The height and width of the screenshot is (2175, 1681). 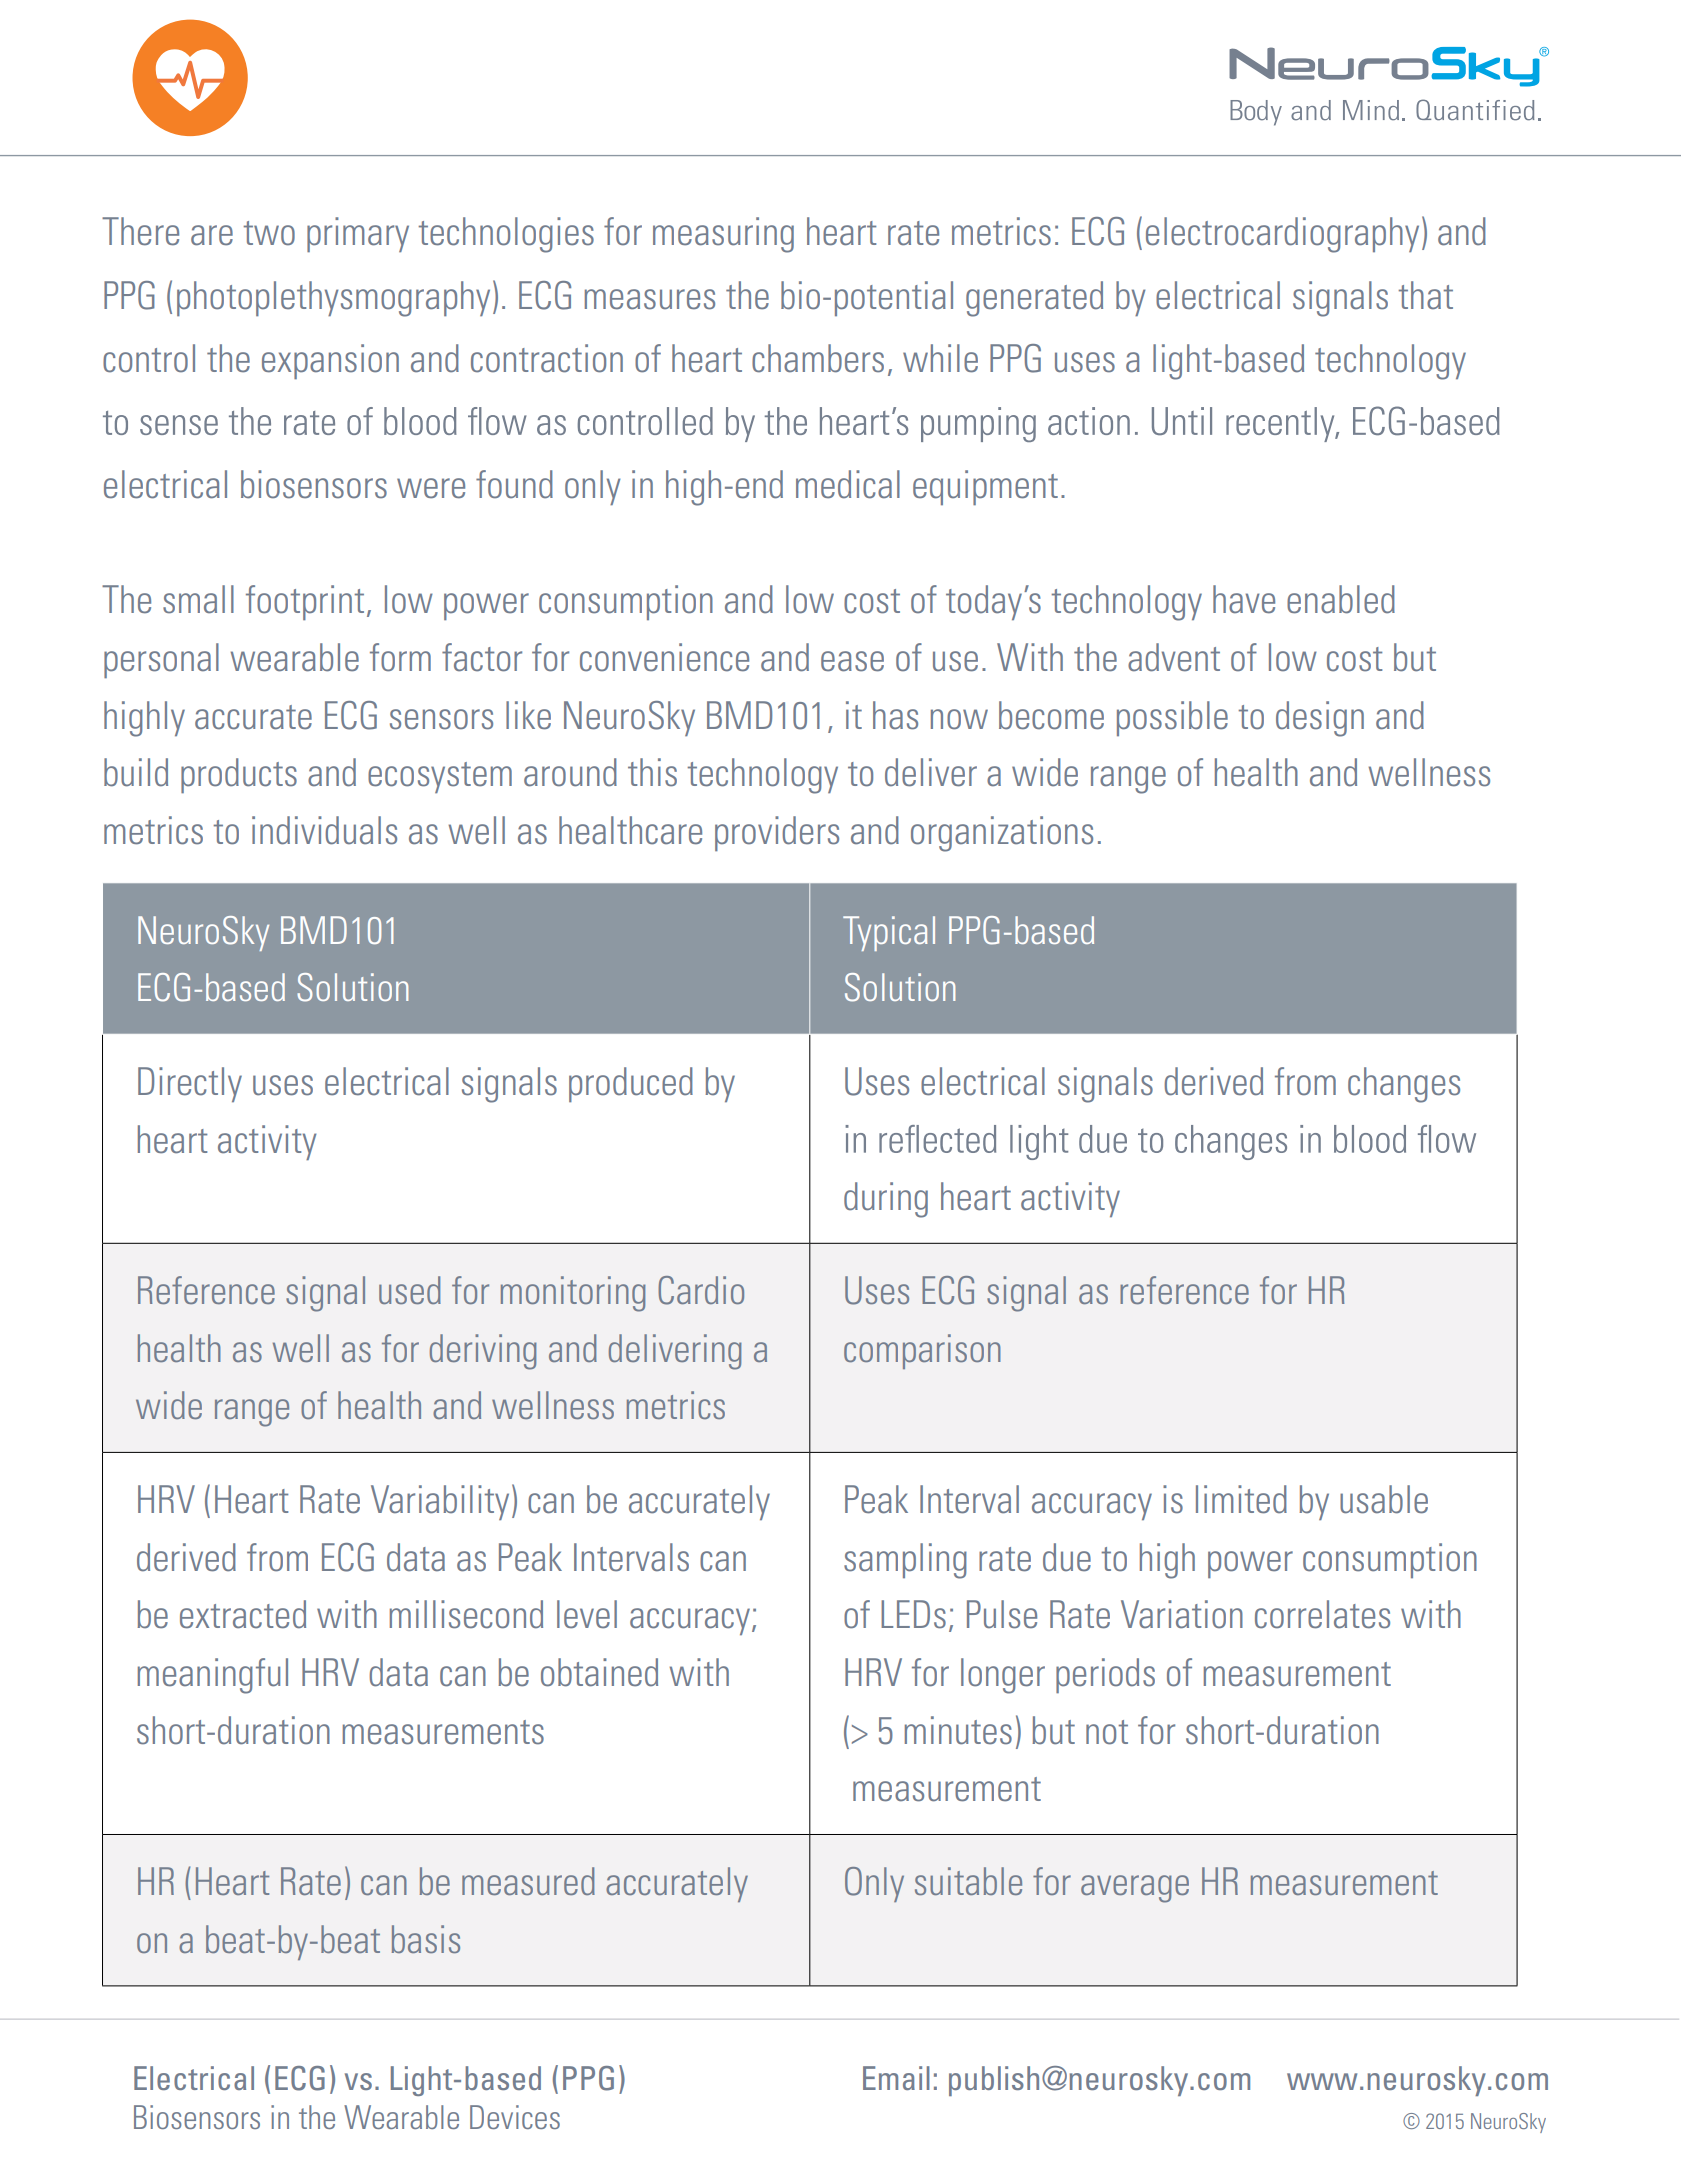 I want to click on two, so click(x=269, y=233).
